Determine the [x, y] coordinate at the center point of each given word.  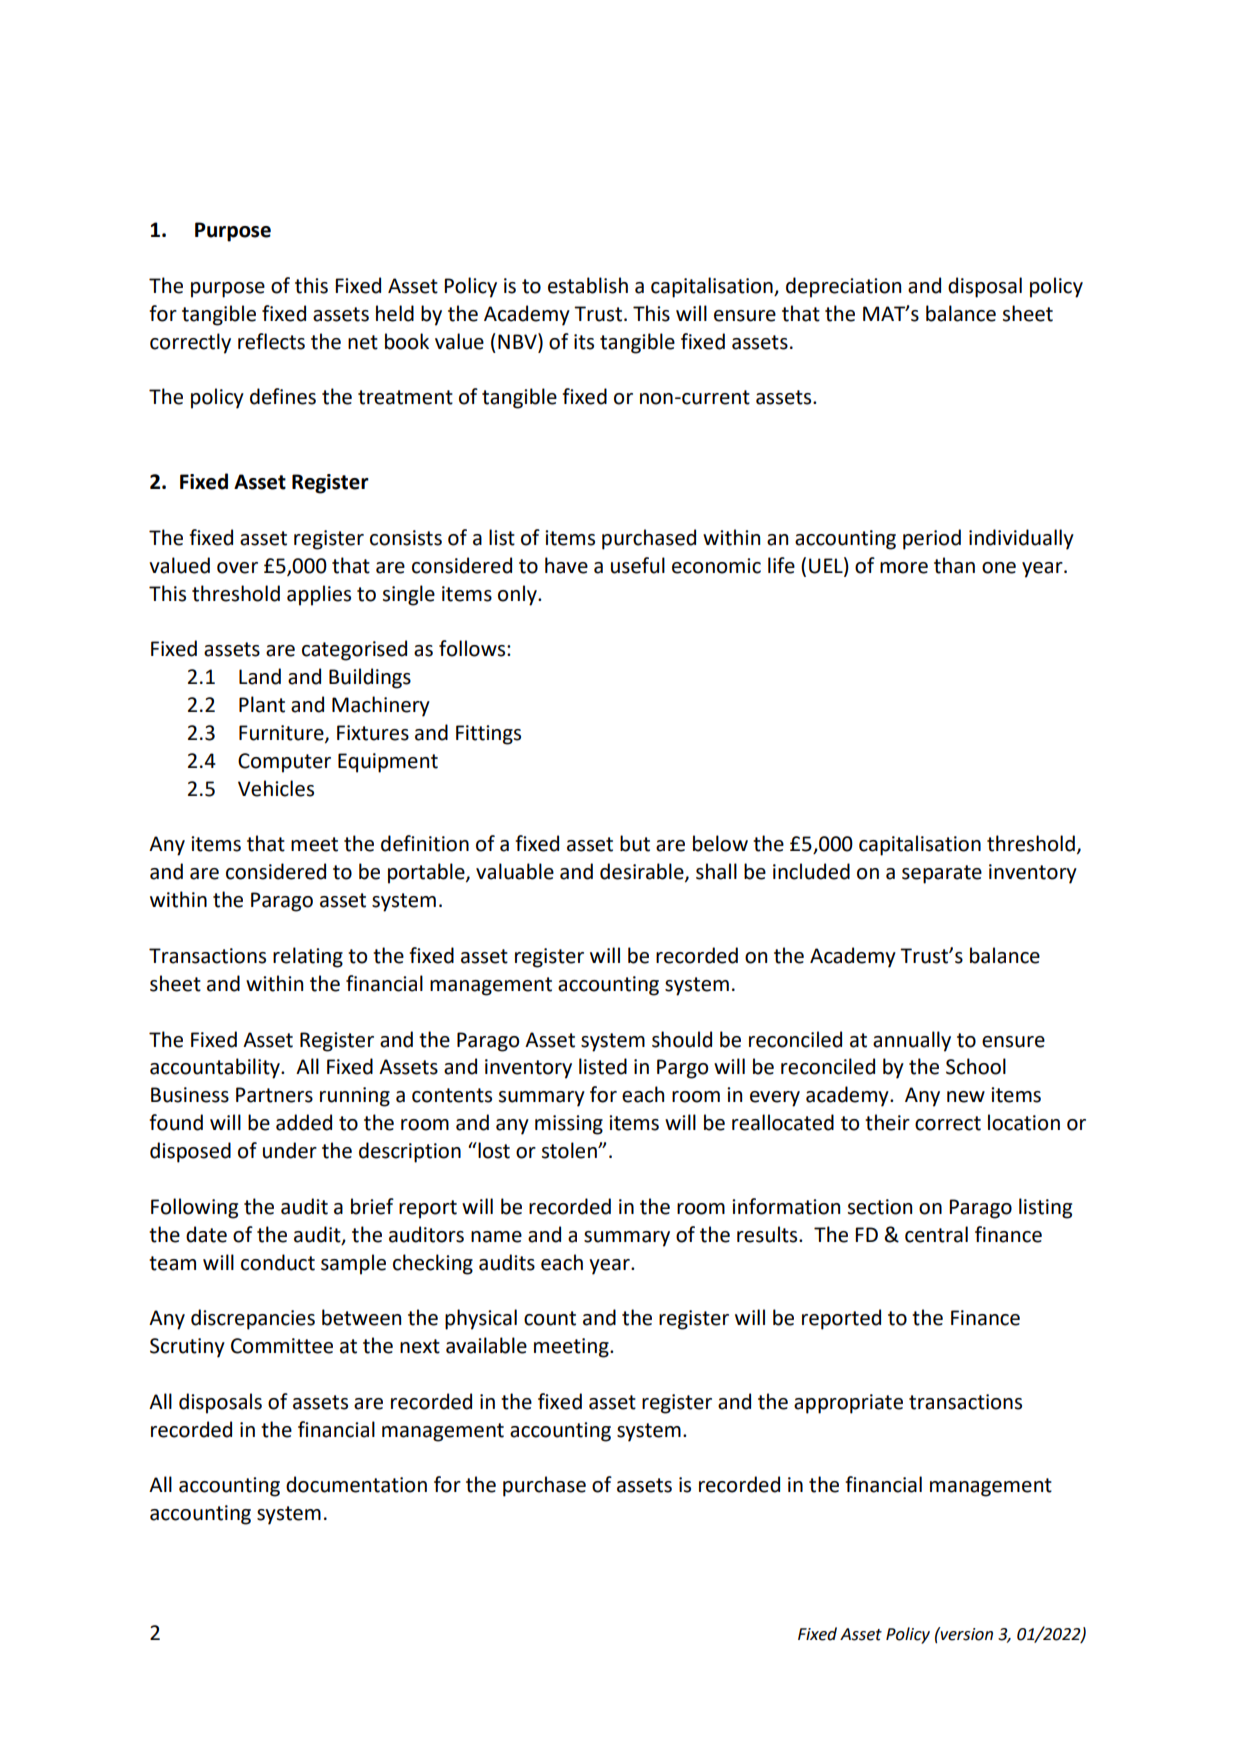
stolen [570, 1150]
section [880, 1207]
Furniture [282, 734]
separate [942, 874]
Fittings [488, 735]
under [290, 1150]
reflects [271, 341]
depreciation [843, 287]
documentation [356, 1484]
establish [588, 285]
